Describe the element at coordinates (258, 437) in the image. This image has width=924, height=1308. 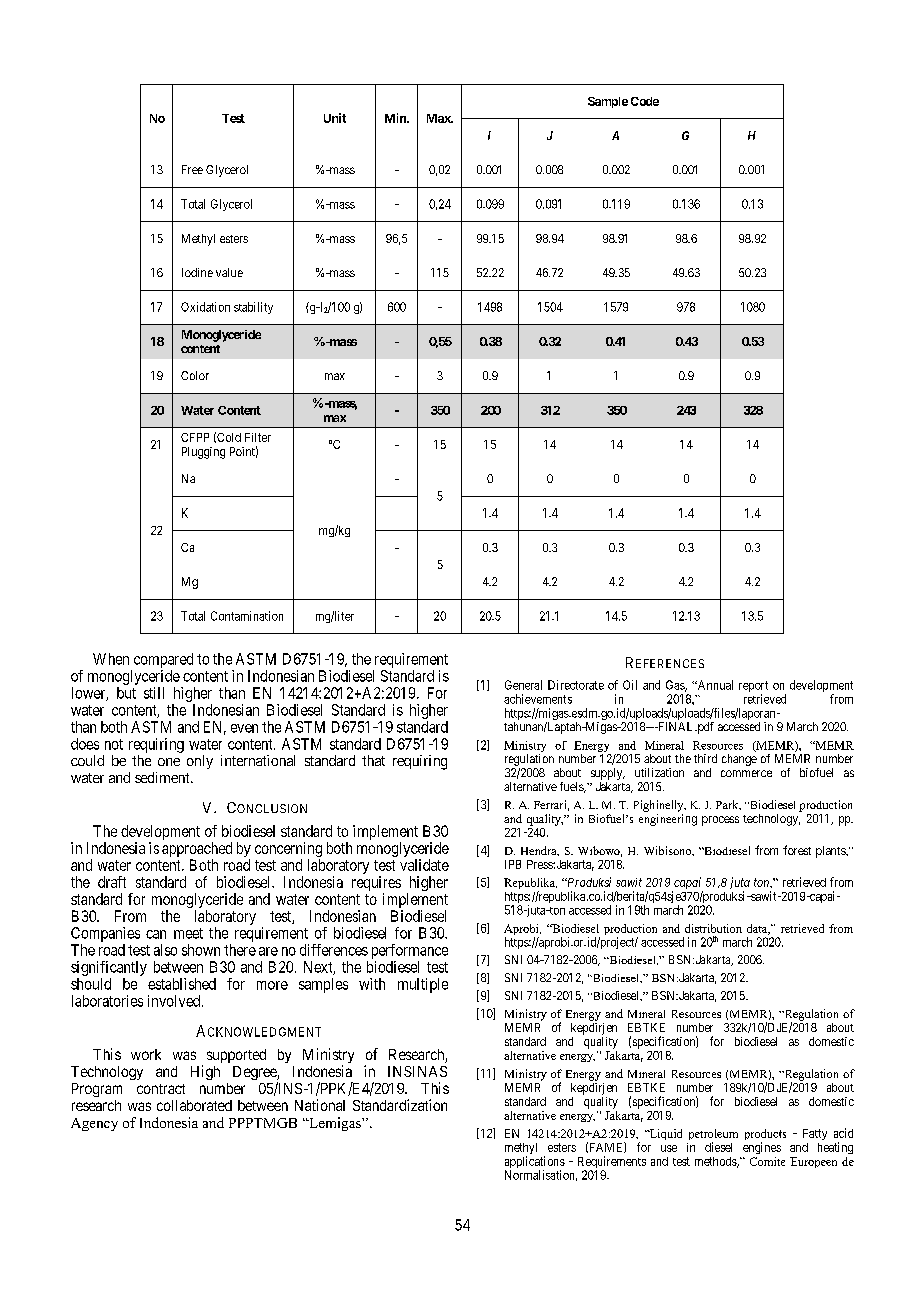
I see `Filter` at that location.
